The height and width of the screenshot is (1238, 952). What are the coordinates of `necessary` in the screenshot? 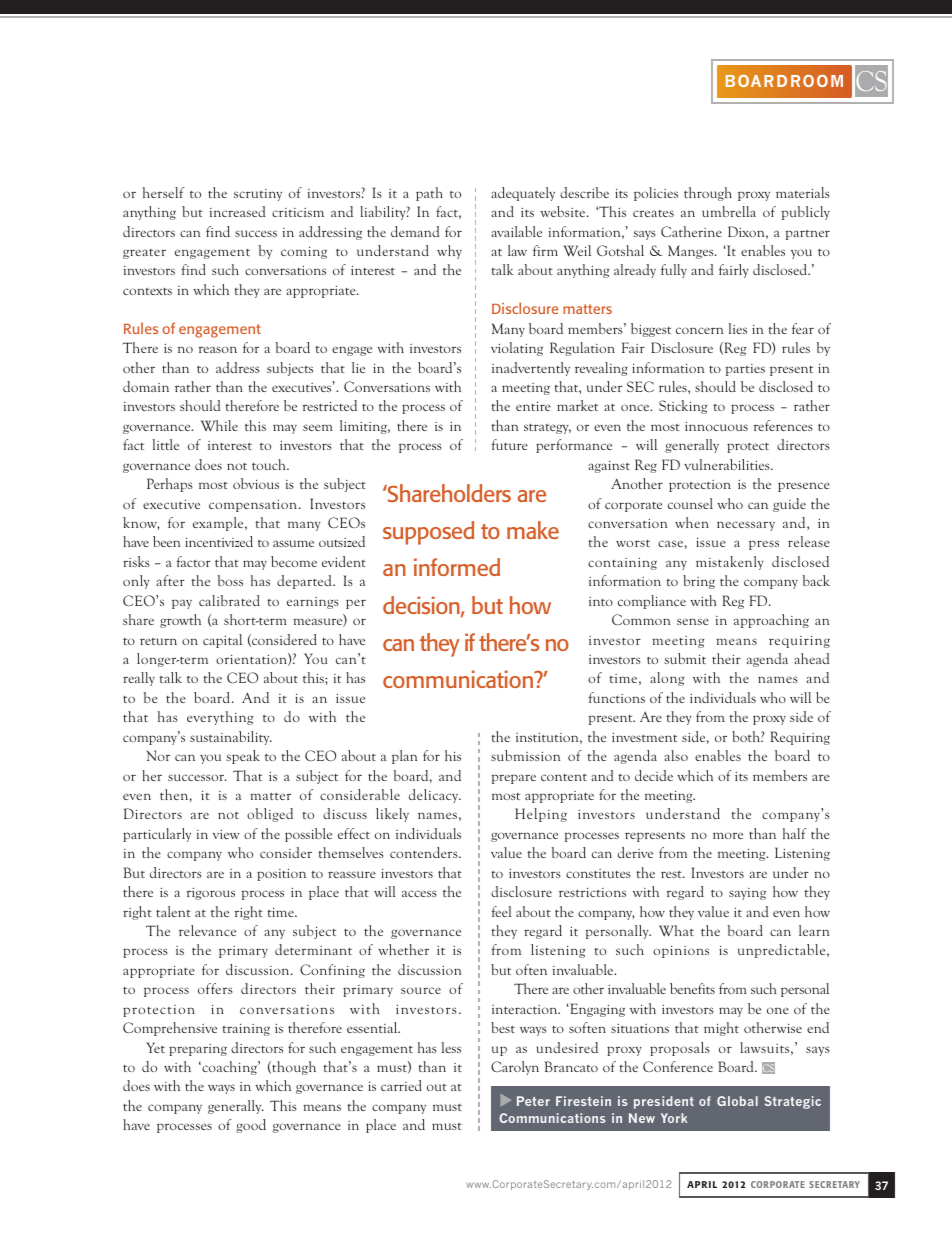 It's located at (746, 526).
